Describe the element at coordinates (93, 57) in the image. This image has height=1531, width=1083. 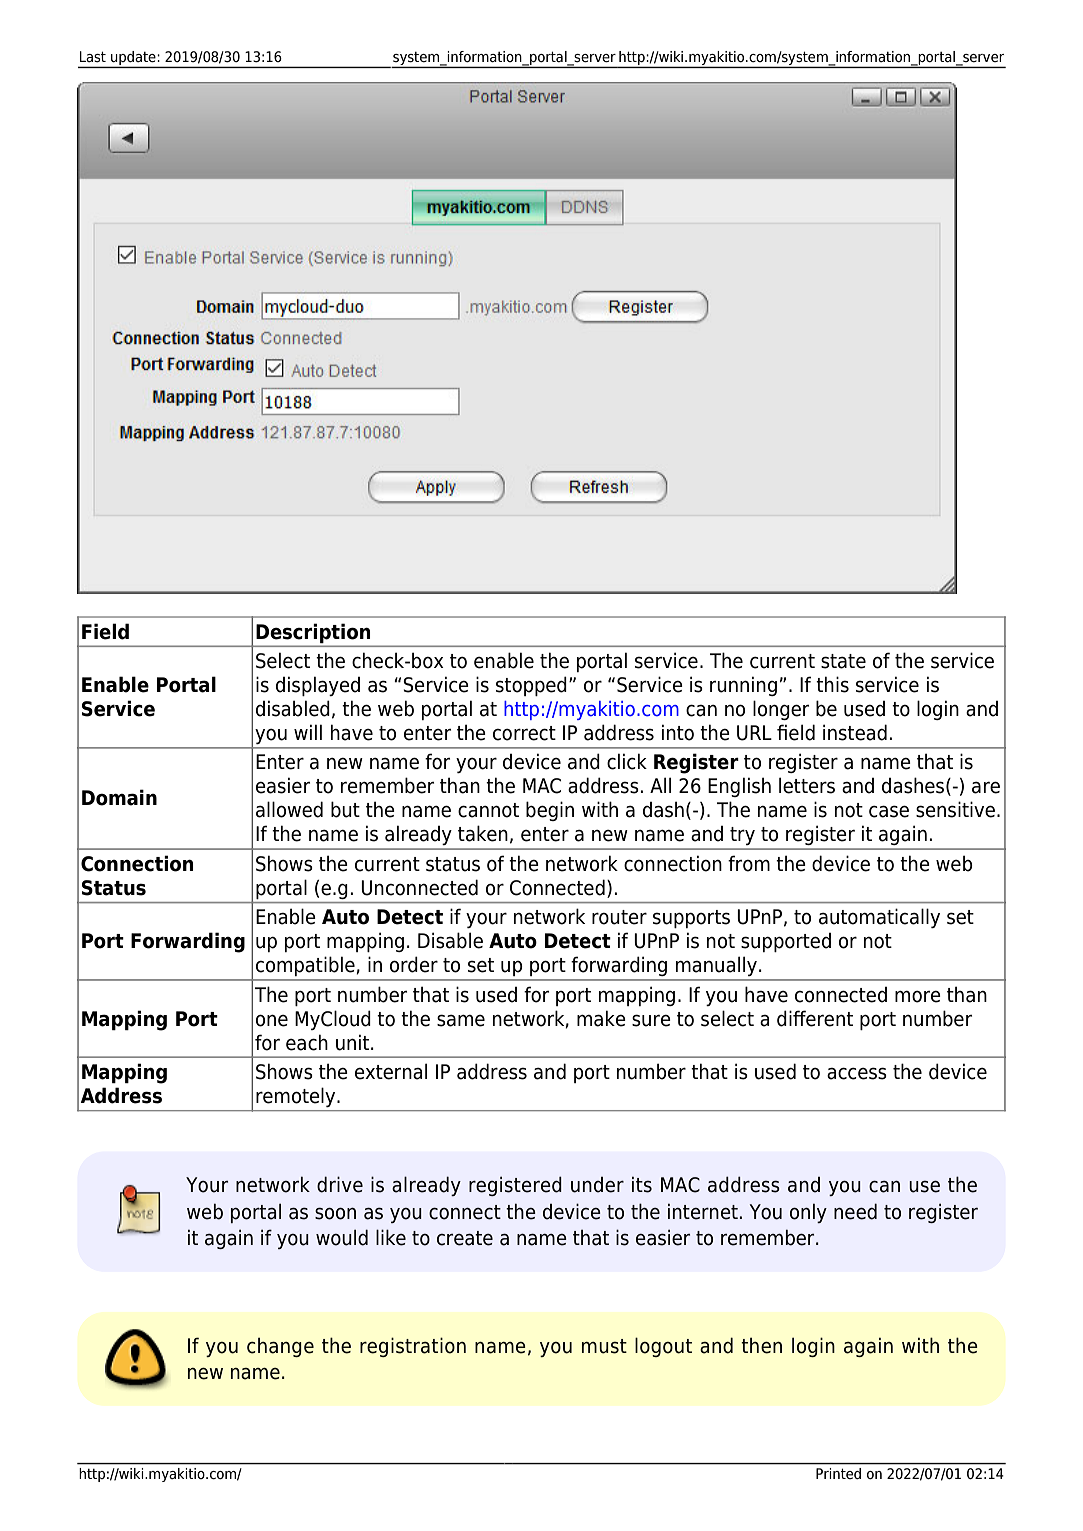
I see `Last` at that location.
